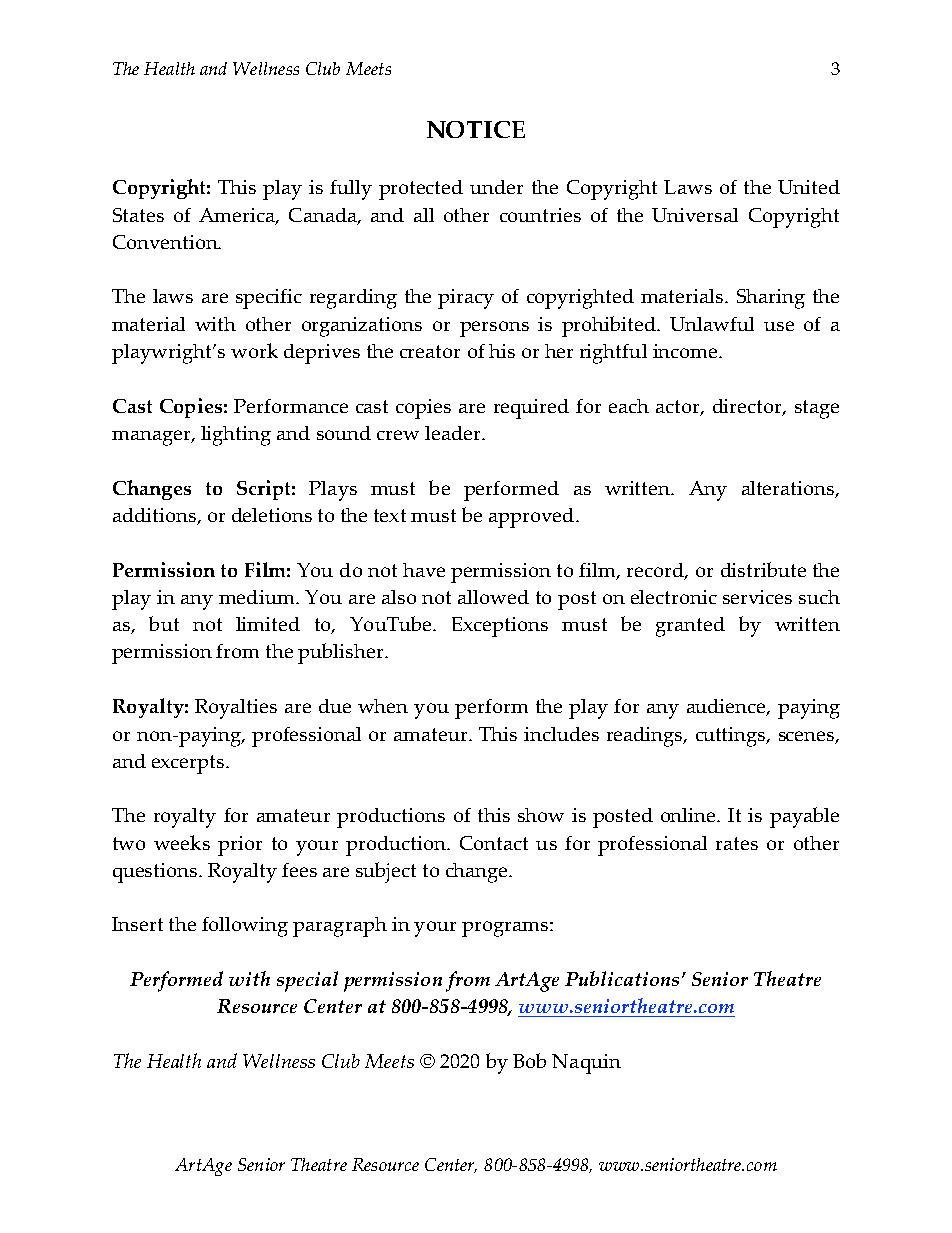 This document has height=1233, width=952. What do you see at coordinates (500, 627) in the document?
I see `Exceptions` at bounding box center [500, 627].
